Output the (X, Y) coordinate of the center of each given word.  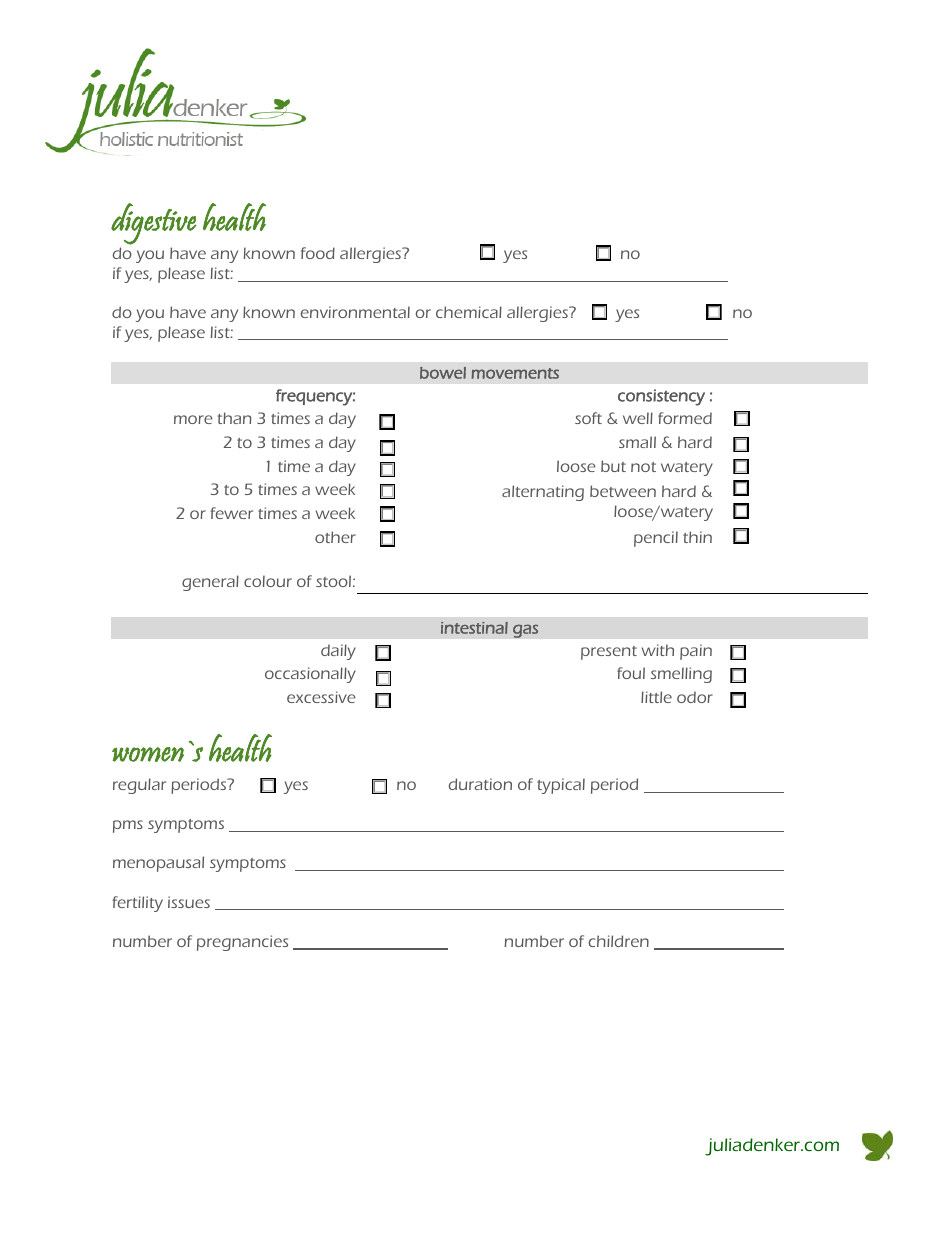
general (210, 583)
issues (189, 902)
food (318, 253)
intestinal (474, 628)
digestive (153, 224)
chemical (469, 312)
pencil (656, 539)
